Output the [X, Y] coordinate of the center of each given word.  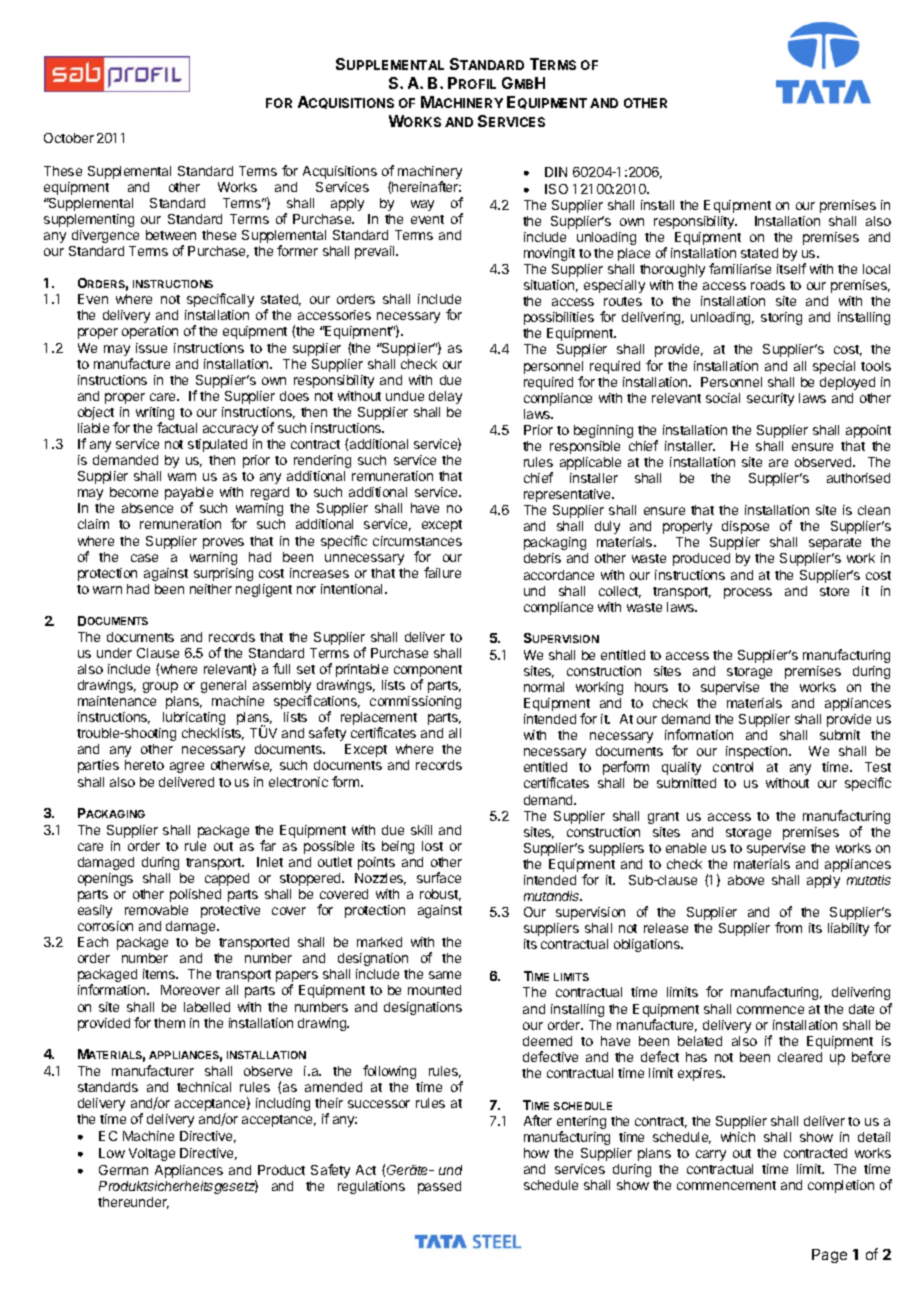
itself [791, 268]
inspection [758, 752]
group [160, 687]
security [770, 399]
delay [445, 397]
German [123, 1170]
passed [439, 1187]
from [788, 927]
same [445, 975]
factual [177, 427]
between [171, 235]
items [160, 974]
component [428, 672]
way [422, 205]
